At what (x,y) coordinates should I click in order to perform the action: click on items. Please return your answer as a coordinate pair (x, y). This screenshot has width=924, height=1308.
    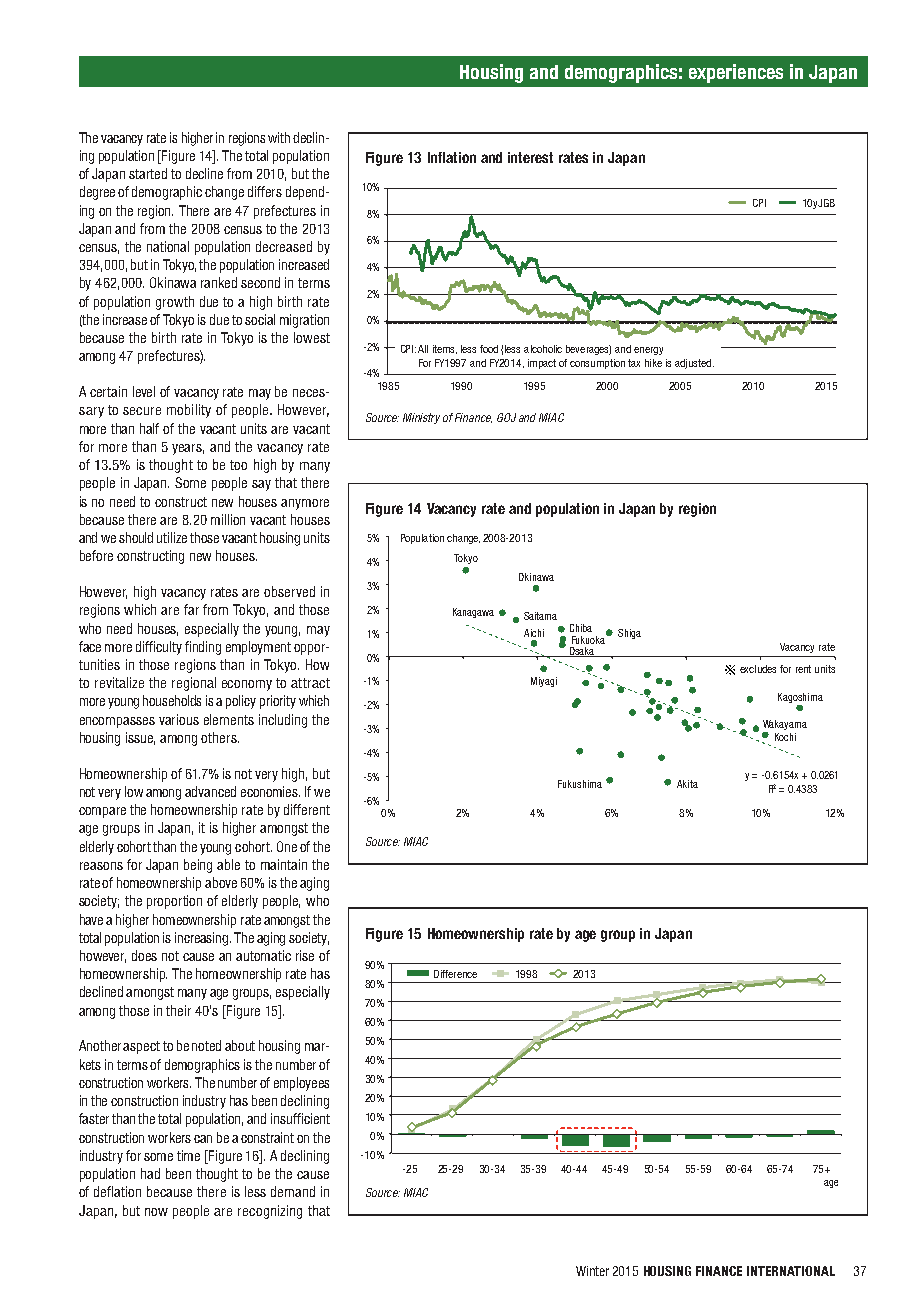
    Looking at the image, I should click on (445, 349).
